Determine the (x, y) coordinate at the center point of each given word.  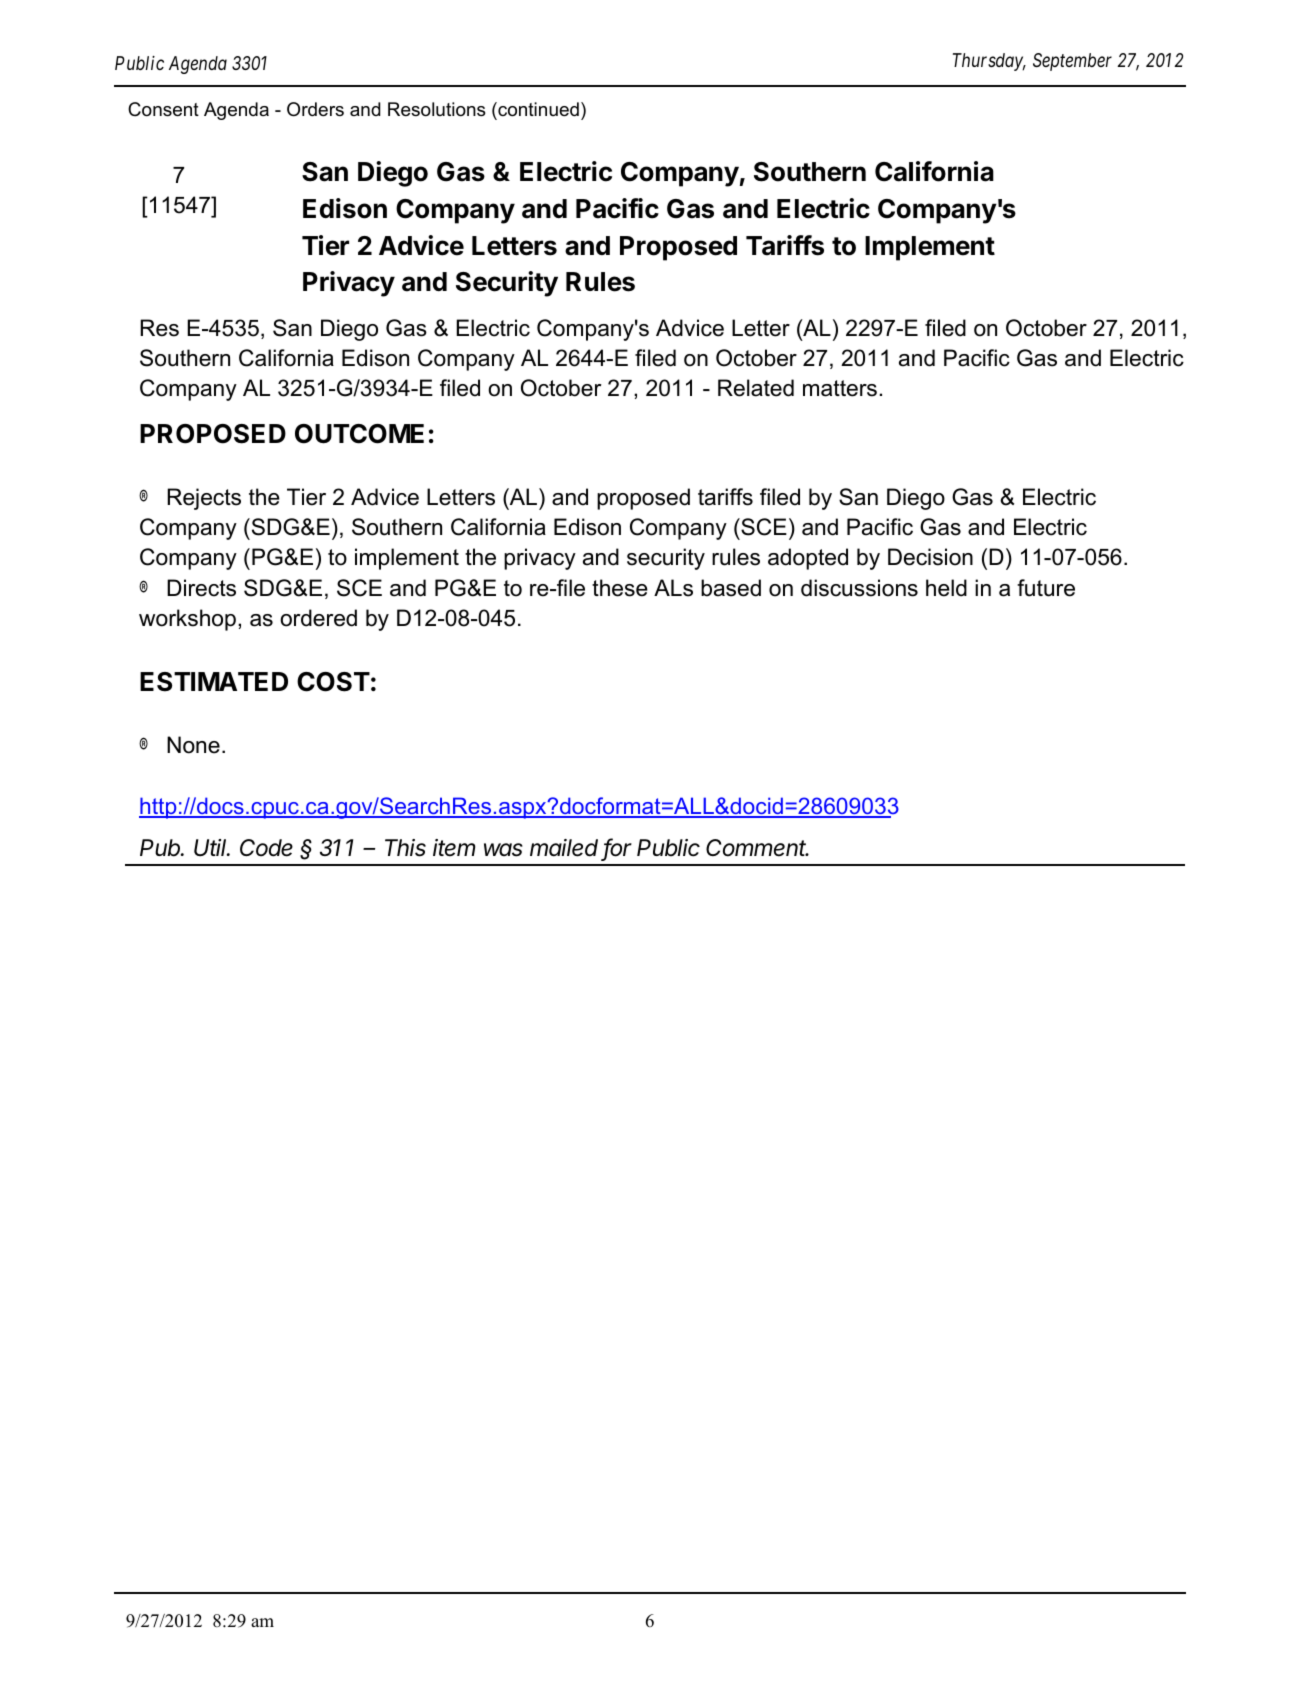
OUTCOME (359, 434)
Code (266, 848)
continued (537, 109)
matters (840, 388)
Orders (315, 109)
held (946, 588)
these (620, 588)
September (1072, 62)
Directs (201, 588)
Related (756, 388)
